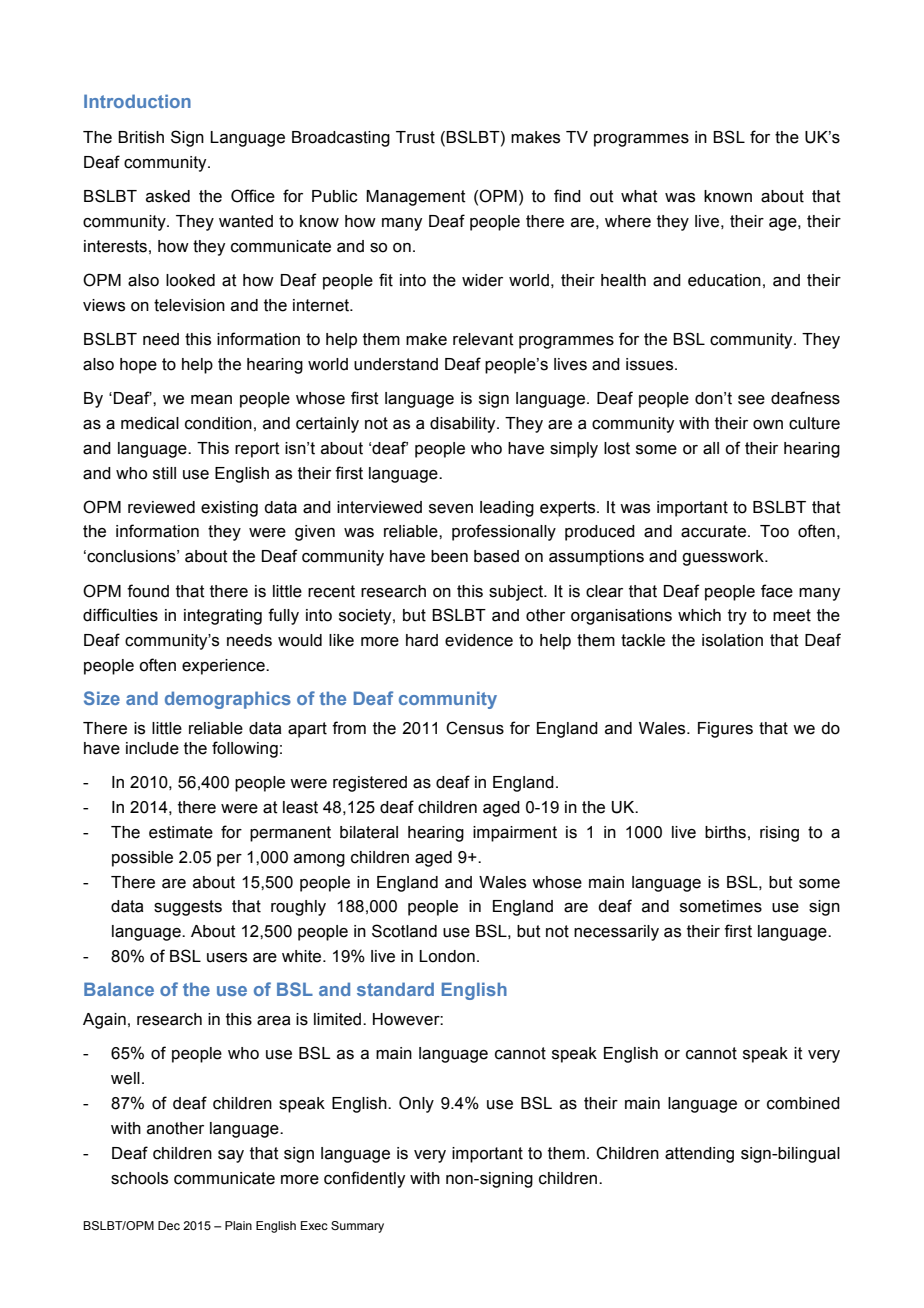 The height and width of the document is (1308, 924). What do you see at coordinates (364, 1179) in the document?
I see `confidently` at bounding box center [364, 1179].
